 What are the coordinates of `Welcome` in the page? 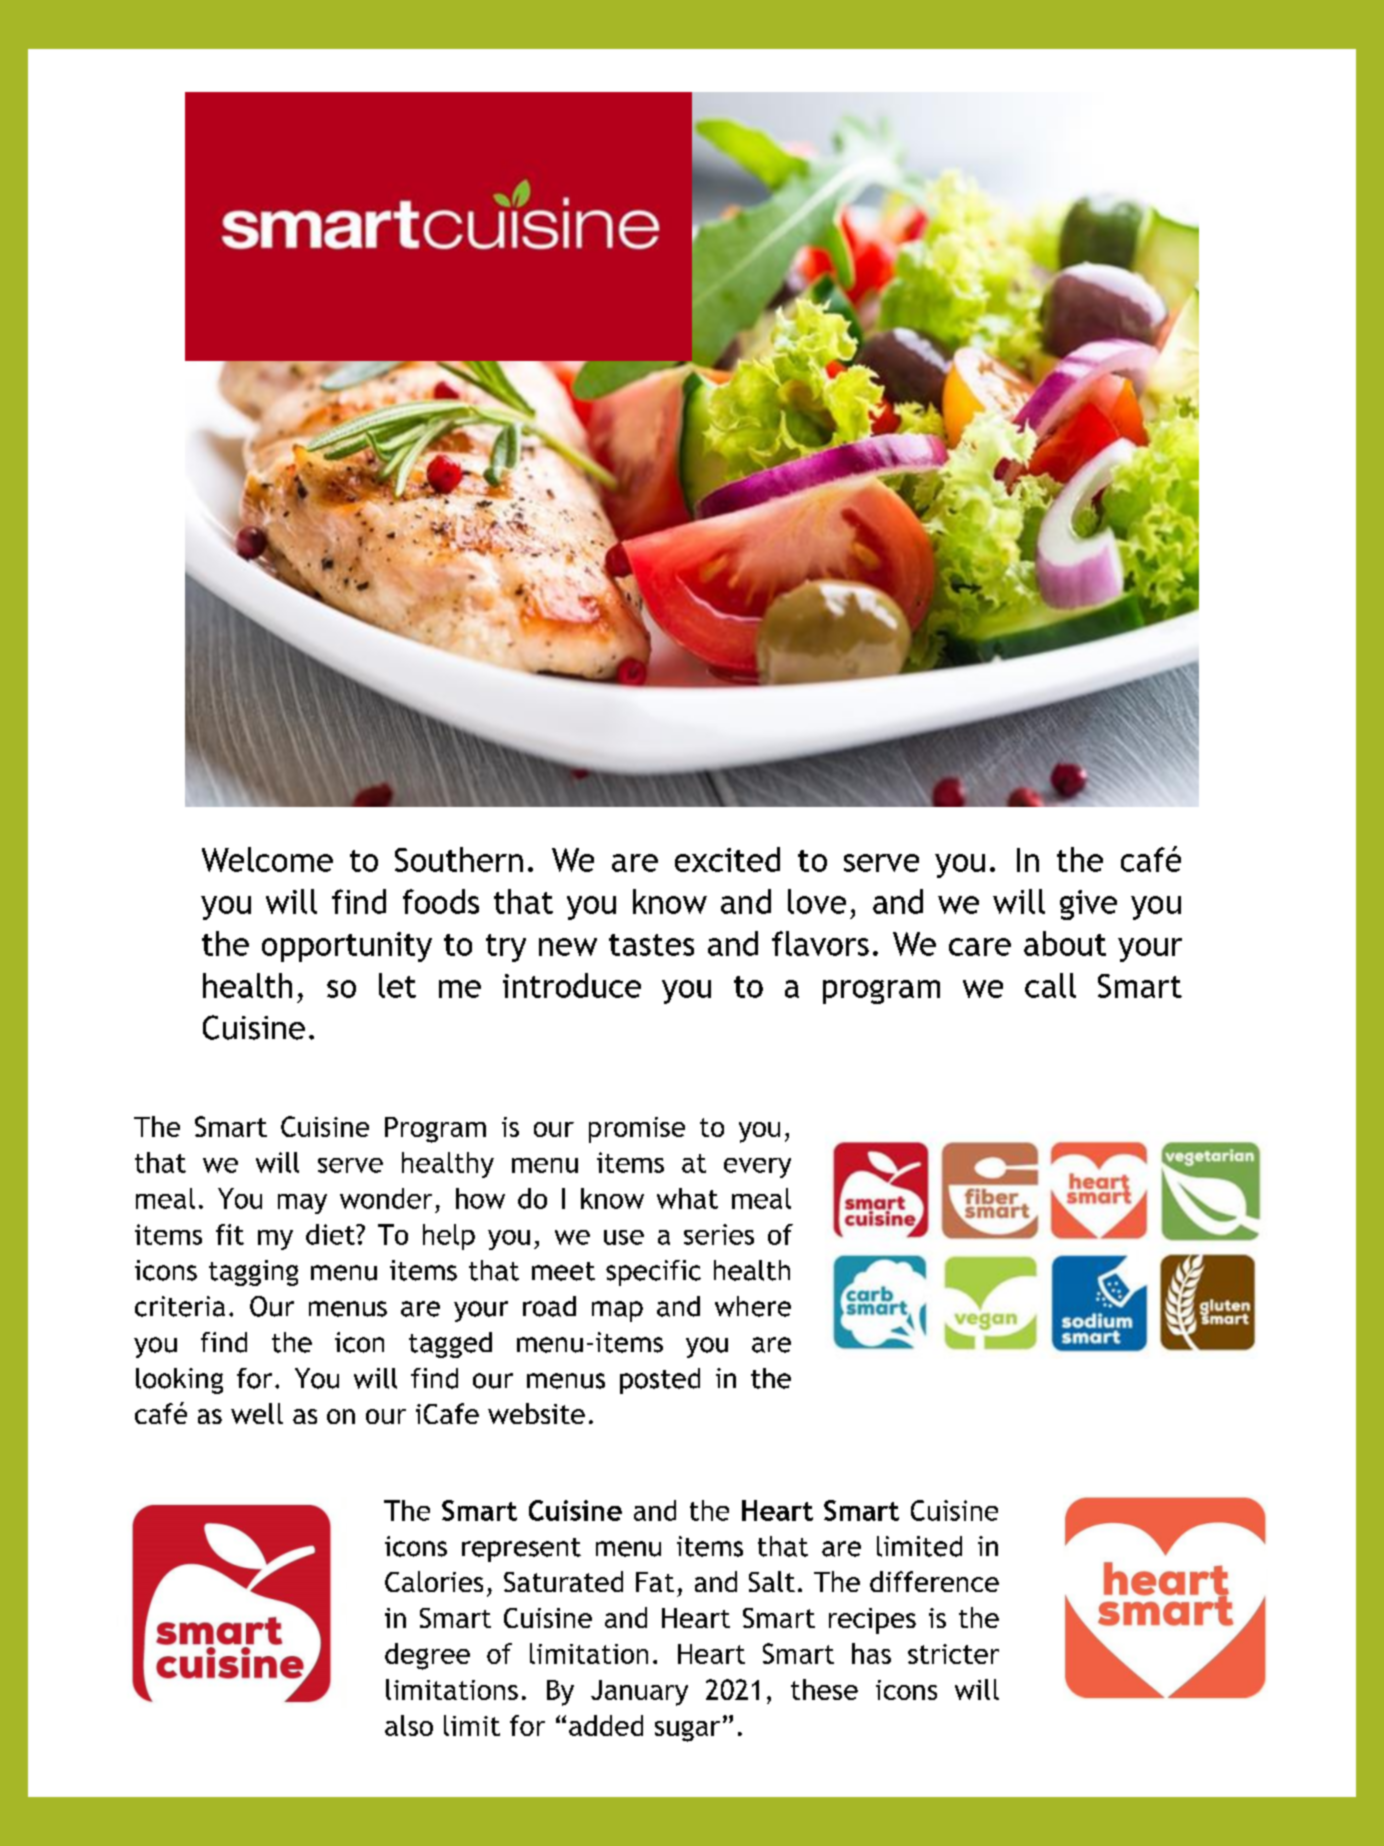 It's located at (267, 859).
